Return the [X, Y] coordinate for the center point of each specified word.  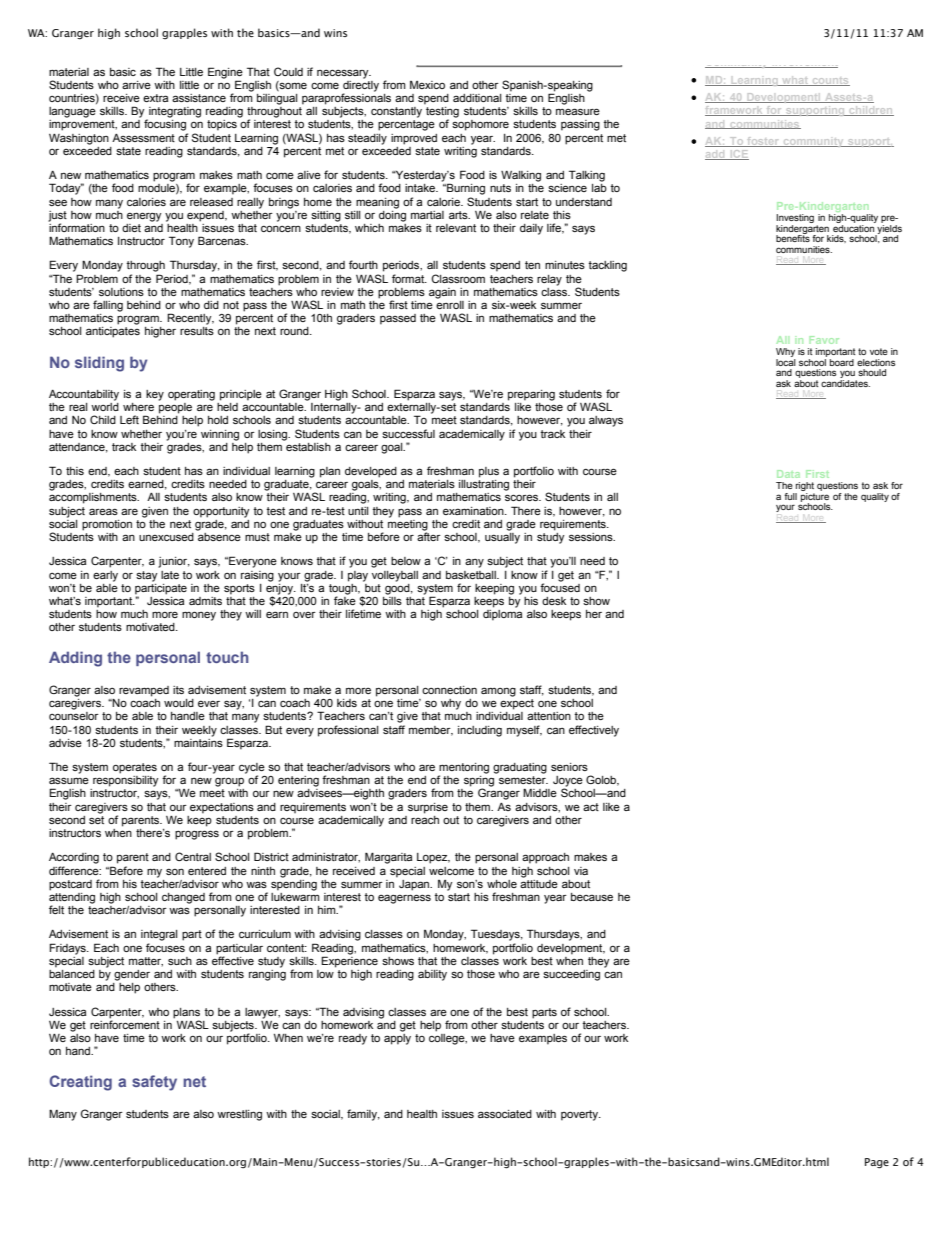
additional [477, 98]
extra [155, 98]
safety [154, 1083]
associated [505, 1114]
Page [877, 1163]
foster [763, 142]
